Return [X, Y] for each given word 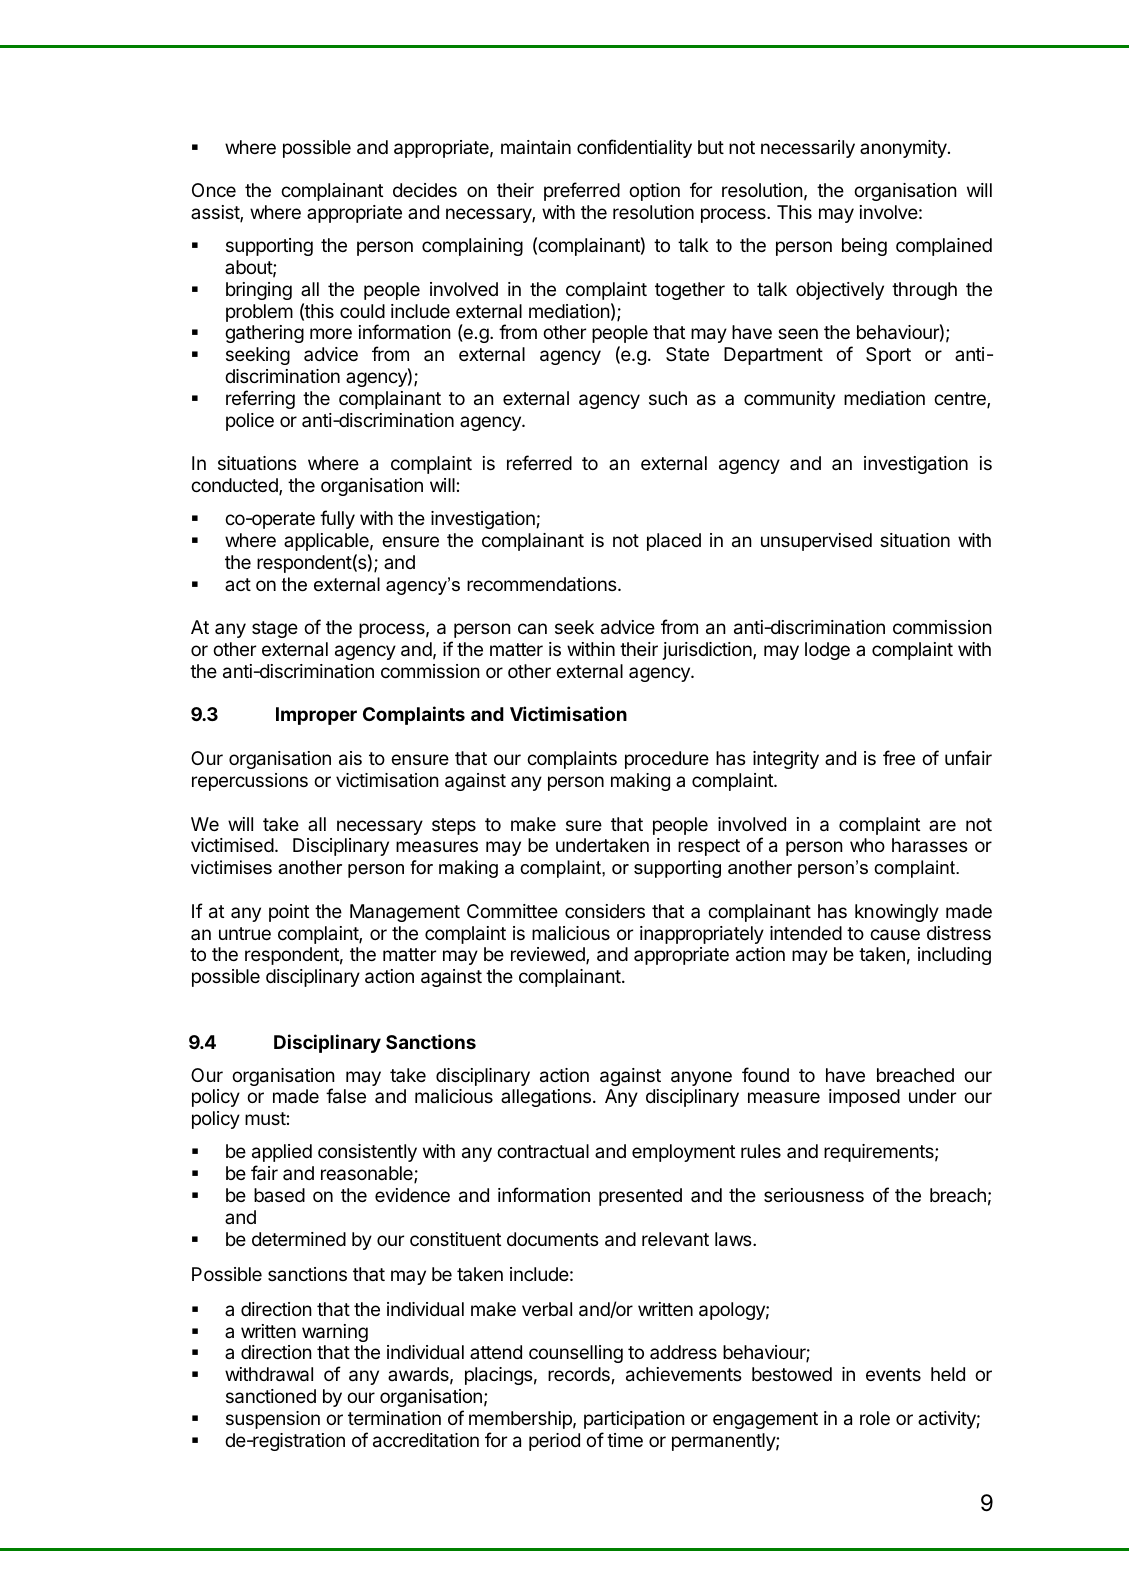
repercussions [250, 782]
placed [674, 542]
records [579, 1374]
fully [337, 519]
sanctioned [271, 1396]
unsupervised [816, 542]
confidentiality [634, 148]
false [346, 1096]
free [899, 757]
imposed [864, 1098]
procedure [667, 760]
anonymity [904, 149]
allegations [546, 1098]
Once [214, 190]
